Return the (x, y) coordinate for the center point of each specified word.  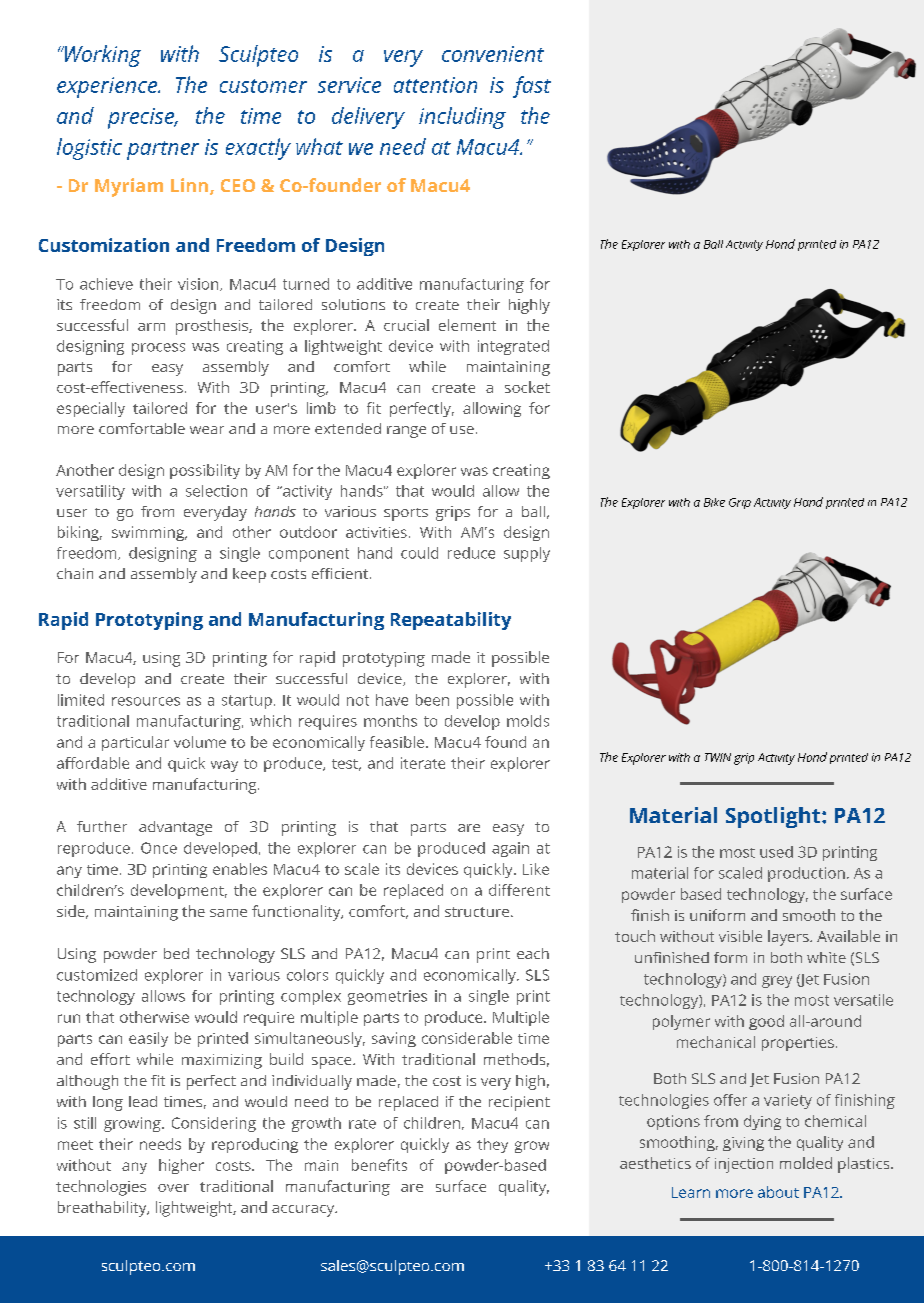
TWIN (718, 757)
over (173, 1188)
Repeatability (451, 621)
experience (108, 87)
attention (435, 85)
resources (146, 701)
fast (532, 87)
